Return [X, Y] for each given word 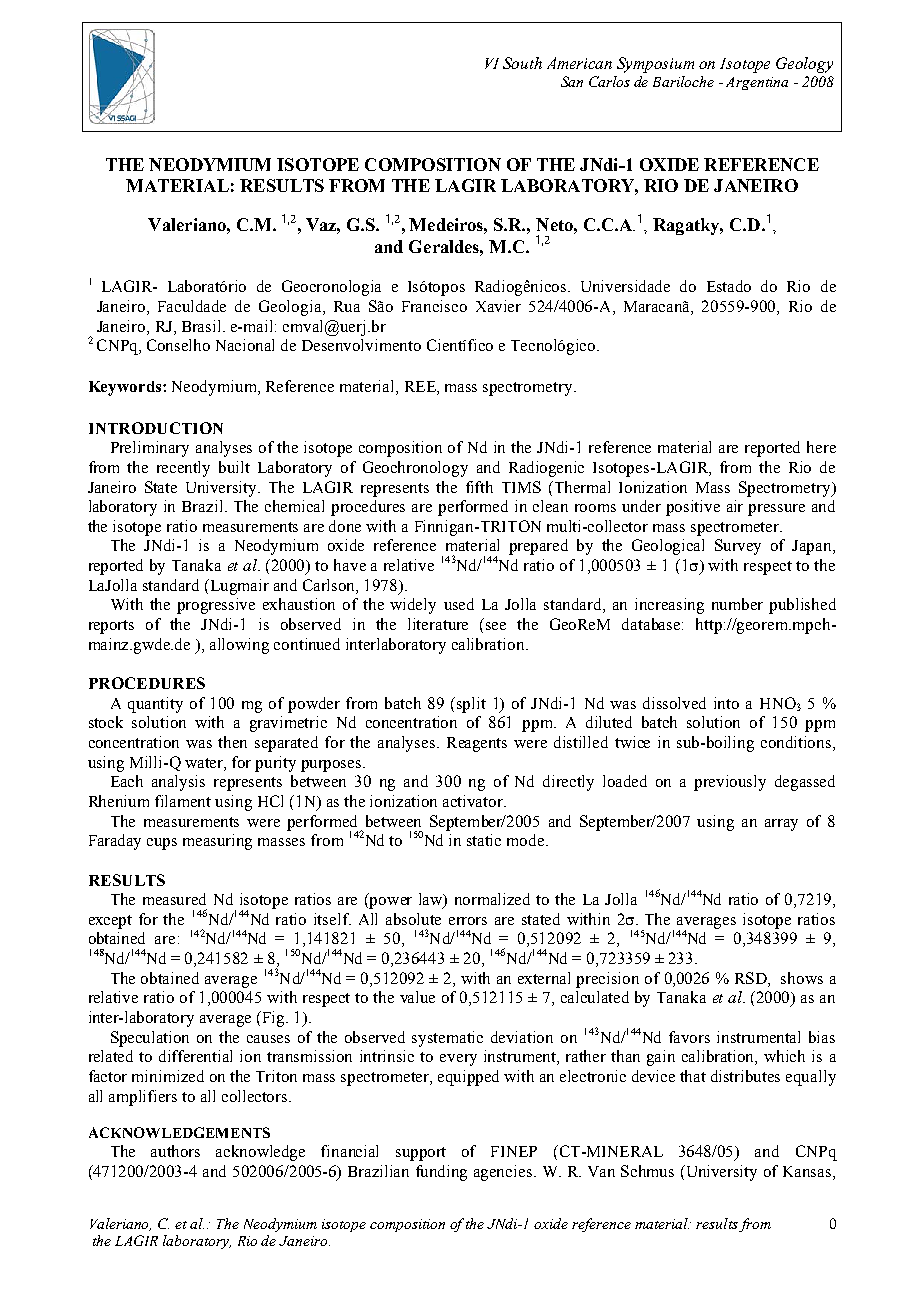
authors [175, 1151]
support [421, 1154]
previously [730, 783]
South [522, 63]
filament [183, 801]
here [821, 447]
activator [474, 801]
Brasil [203, 326]
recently [183, 469]
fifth [479, 487]
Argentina [757, 83]
